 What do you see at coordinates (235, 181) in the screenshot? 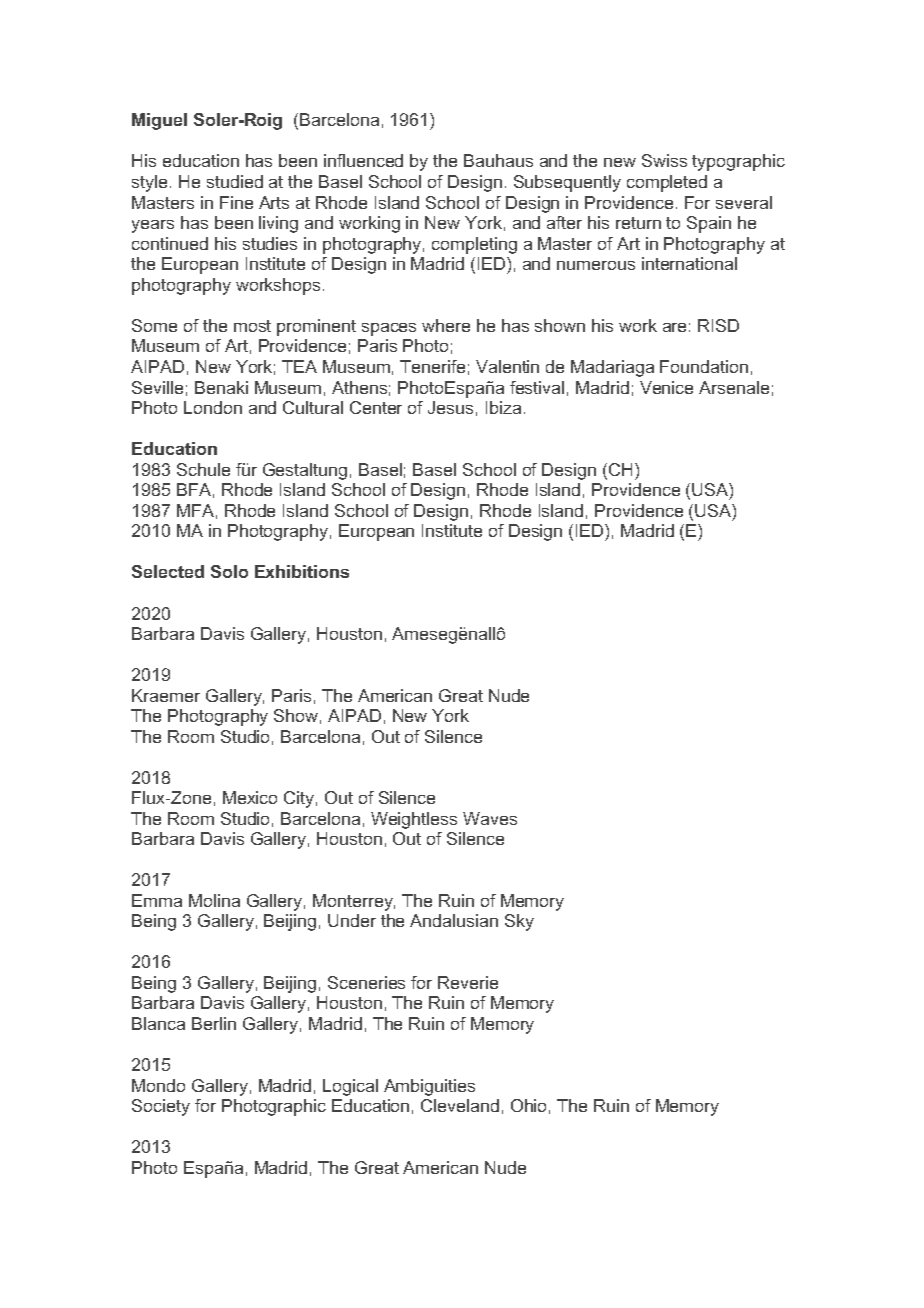
I see `studied` at bounding box center [235, 181].
